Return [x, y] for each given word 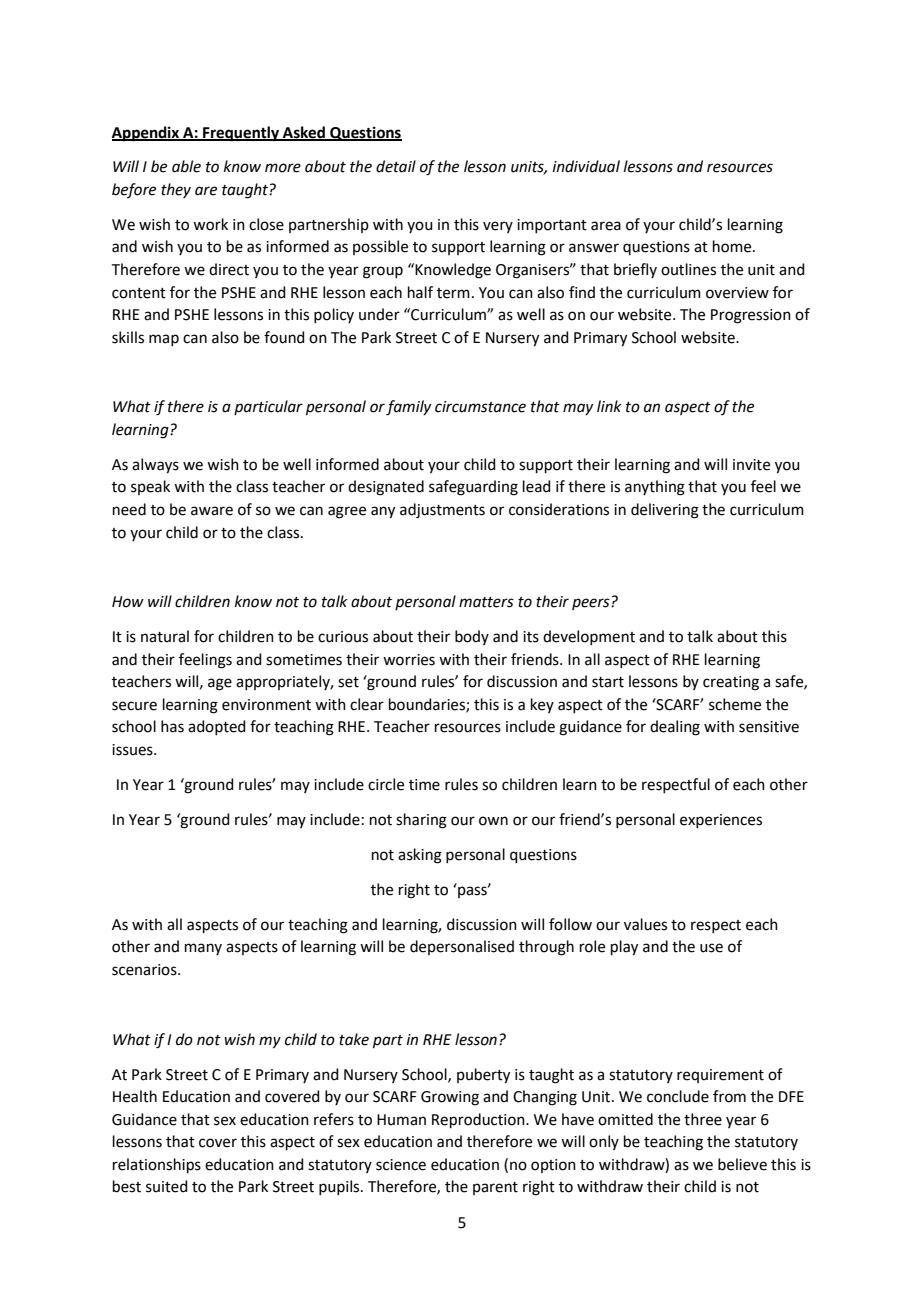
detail [396, 166]
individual [586, 166]
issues [133, 750]
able [186, 166]
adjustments [442, 511]
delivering [665, 511]
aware [212, 511]
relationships [157, 1165]
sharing [421, 821]
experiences [721, 821]
